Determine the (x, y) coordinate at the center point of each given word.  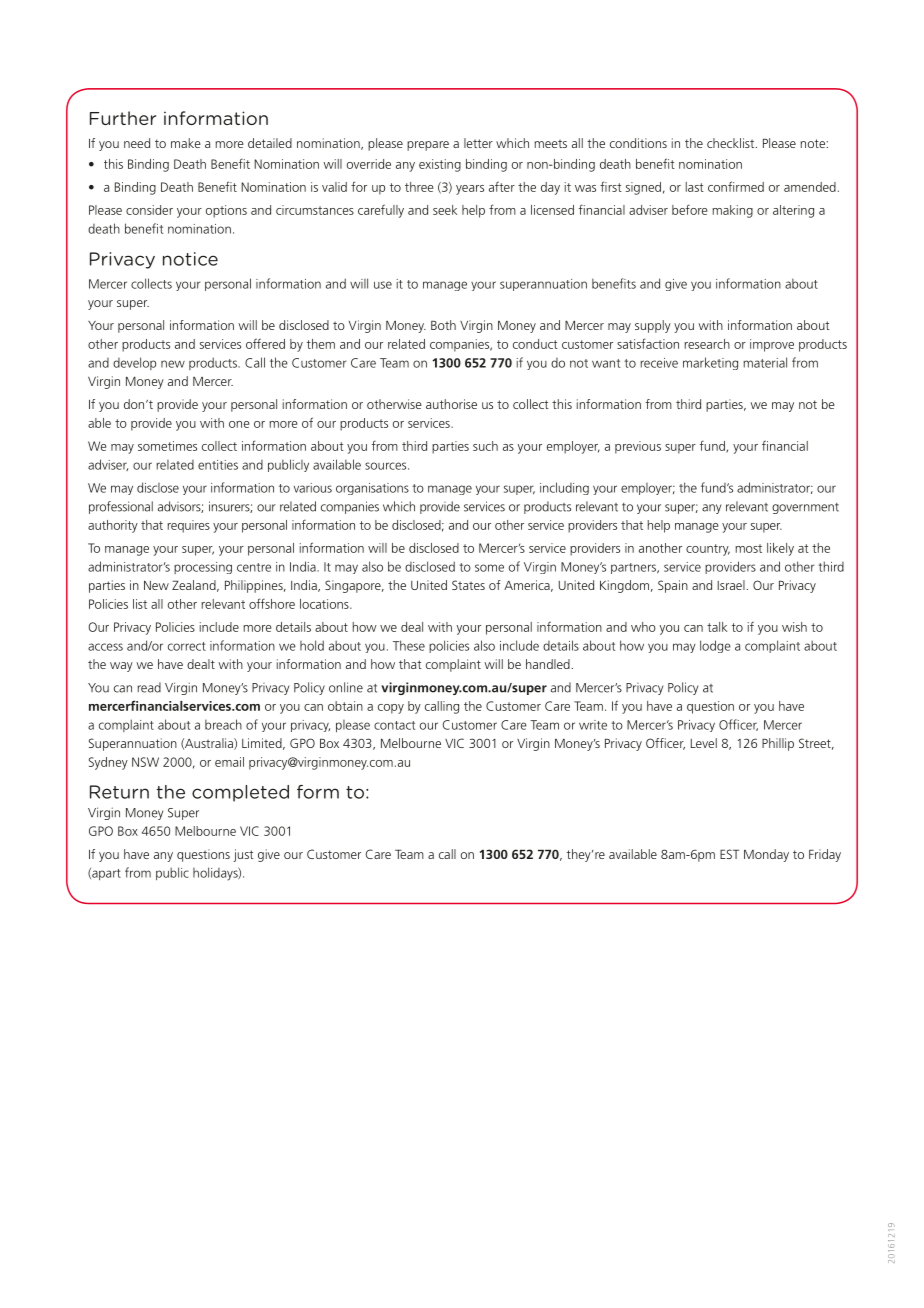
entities (218, 465)
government (805, 508)
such (485, 446)
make (186, 143)
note (812, 143)
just (243, 855)
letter (478, 143)
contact (394, 725)
